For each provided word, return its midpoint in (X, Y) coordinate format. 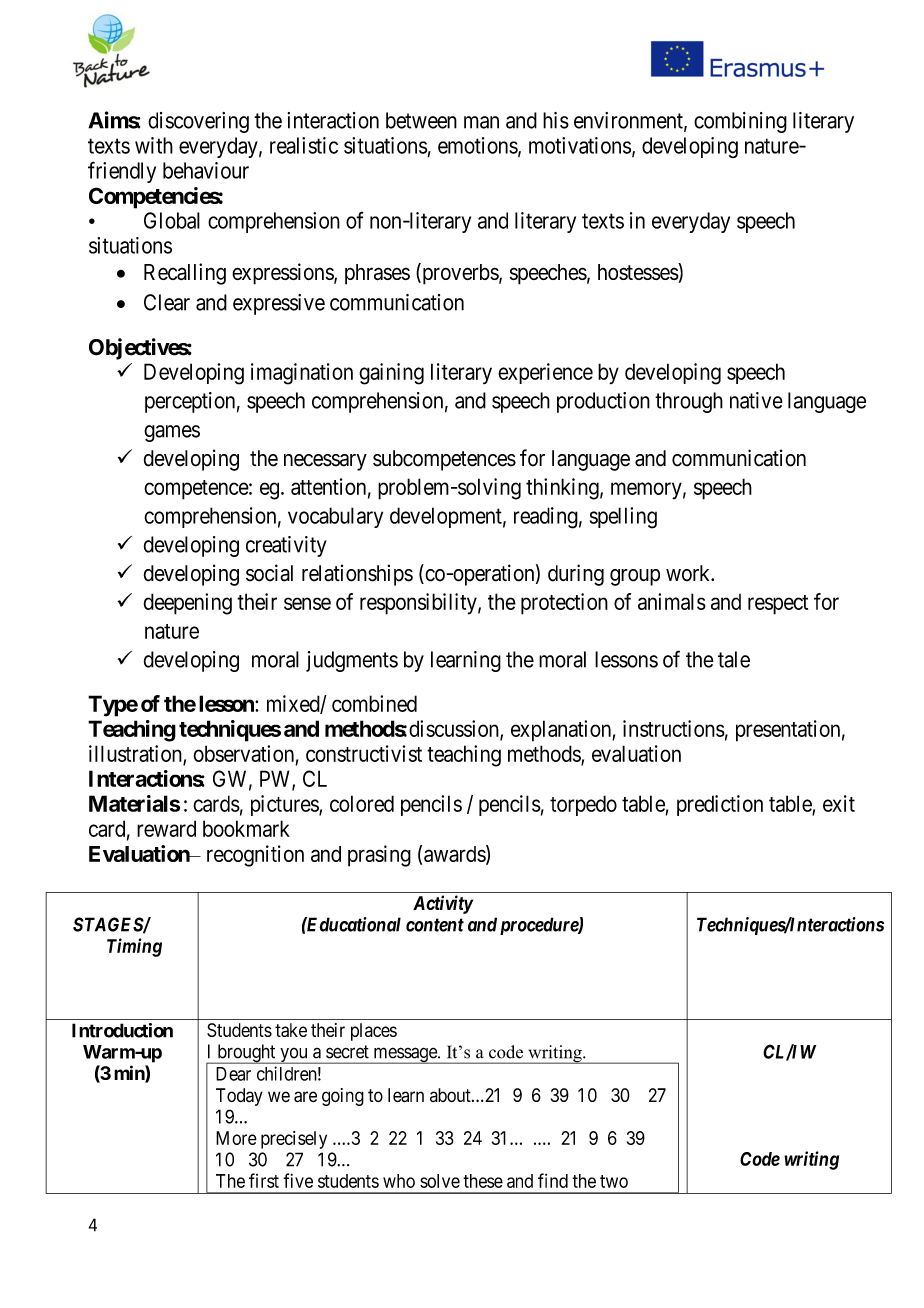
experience (545, 373)
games (172, 433)
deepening (187, 604)
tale (734, 659)
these (483, 1181)
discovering (198, 122)
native (756, 400)
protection (564, 604)
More (236, 1138)
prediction (720, 805)
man (481, 122)
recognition (255, 856)
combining (740, 122)
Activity (443, 904)
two (614, 1181)
